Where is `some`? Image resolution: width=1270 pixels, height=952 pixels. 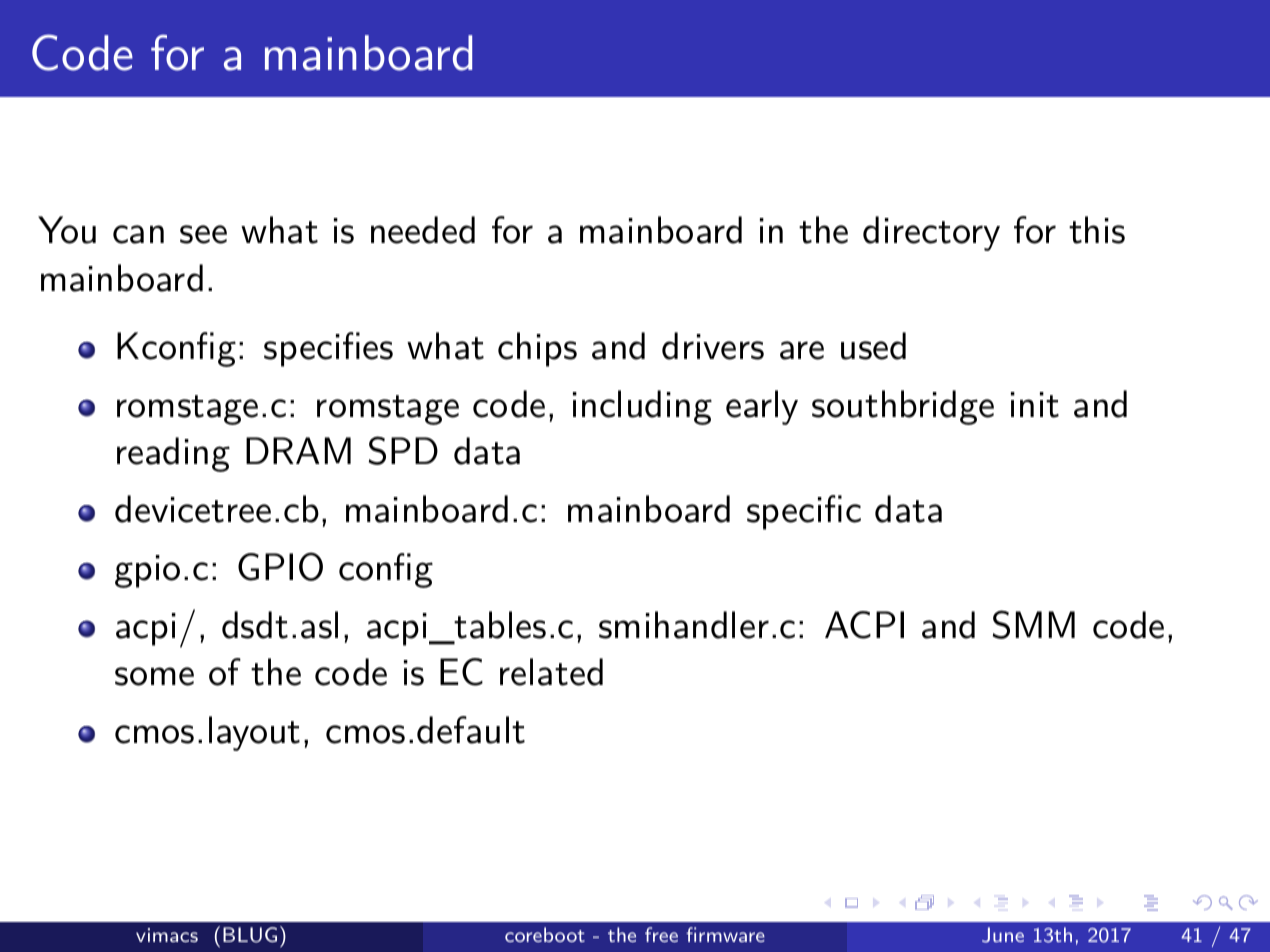
some is located at coordinates (154, 676).
